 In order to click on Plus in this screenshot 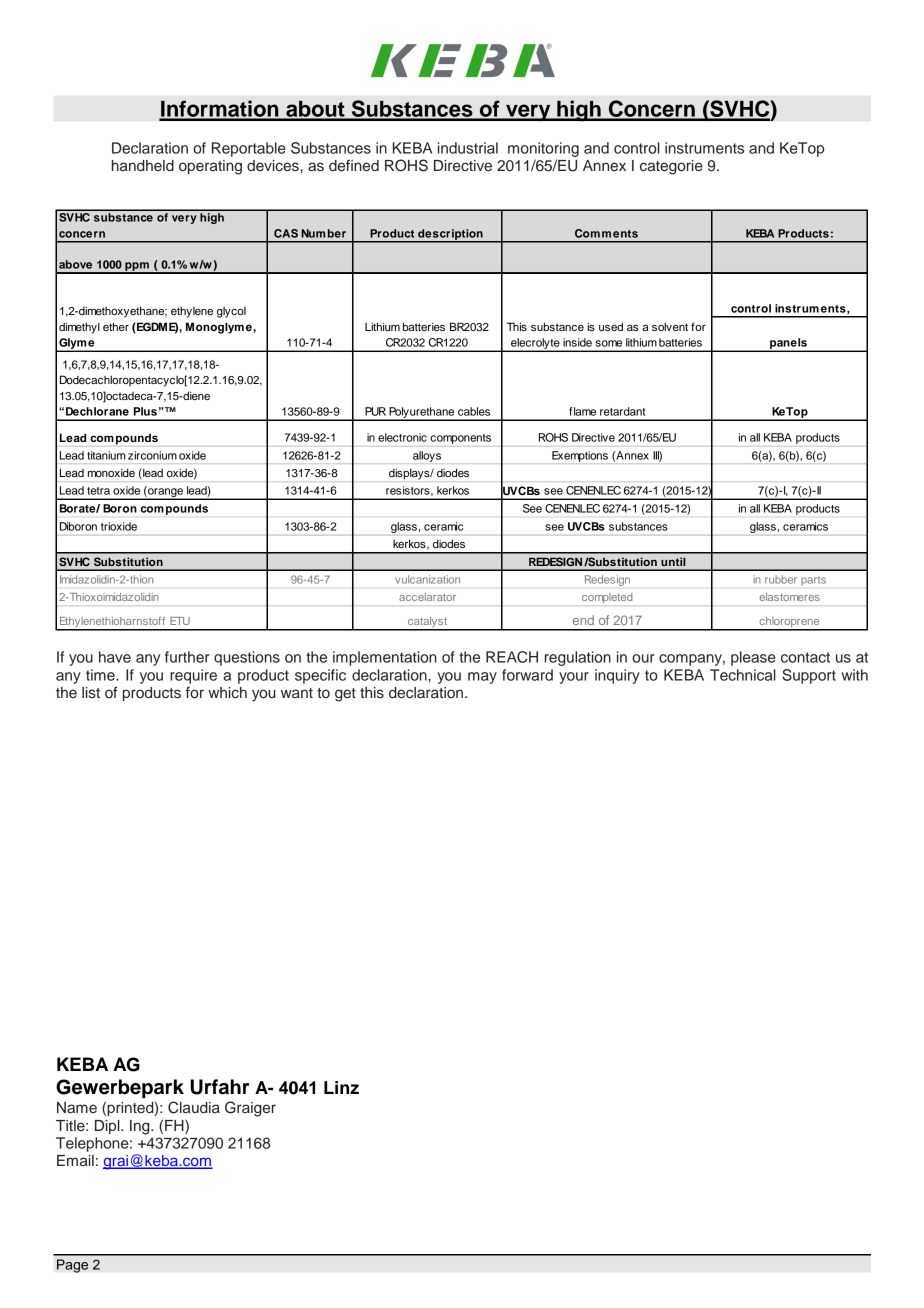, I will do `click(145, 411)`.
